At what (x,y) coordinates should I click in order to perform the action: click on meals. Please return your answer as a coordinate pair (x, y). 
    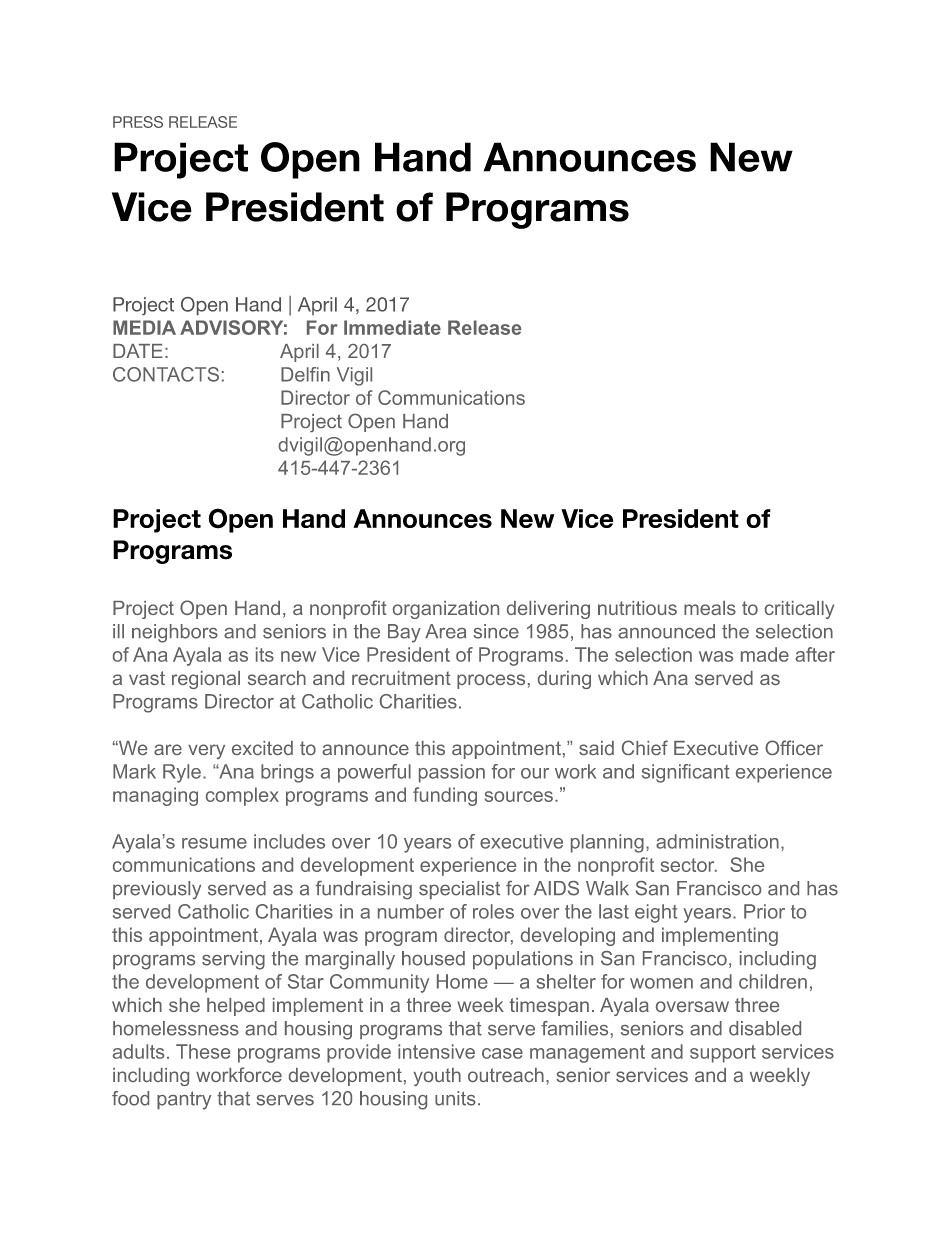
    Looking at the image, I should click on (710, 608).
